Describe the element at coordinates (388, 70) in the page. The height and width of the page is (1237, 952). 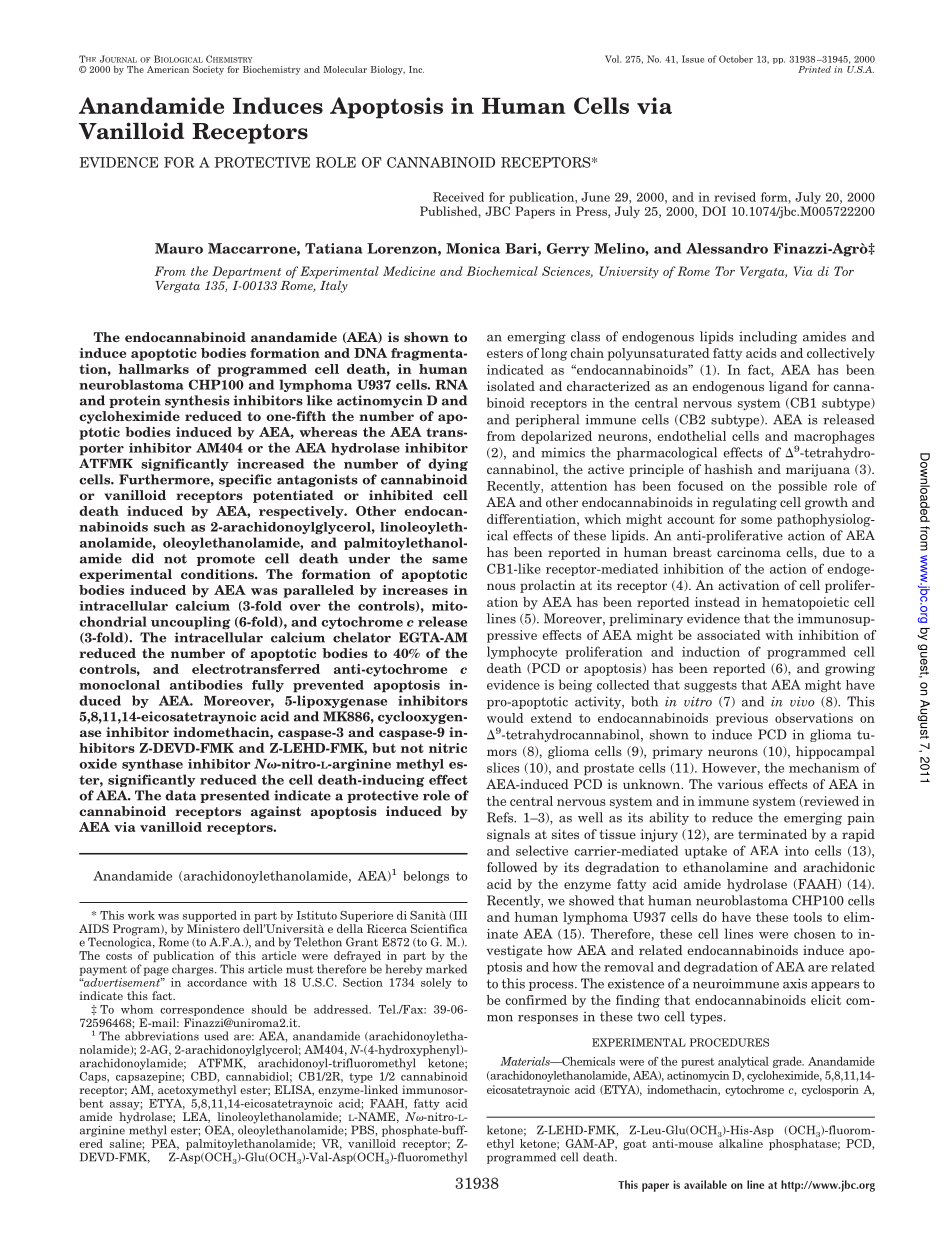
I see `Biology` at that location.
